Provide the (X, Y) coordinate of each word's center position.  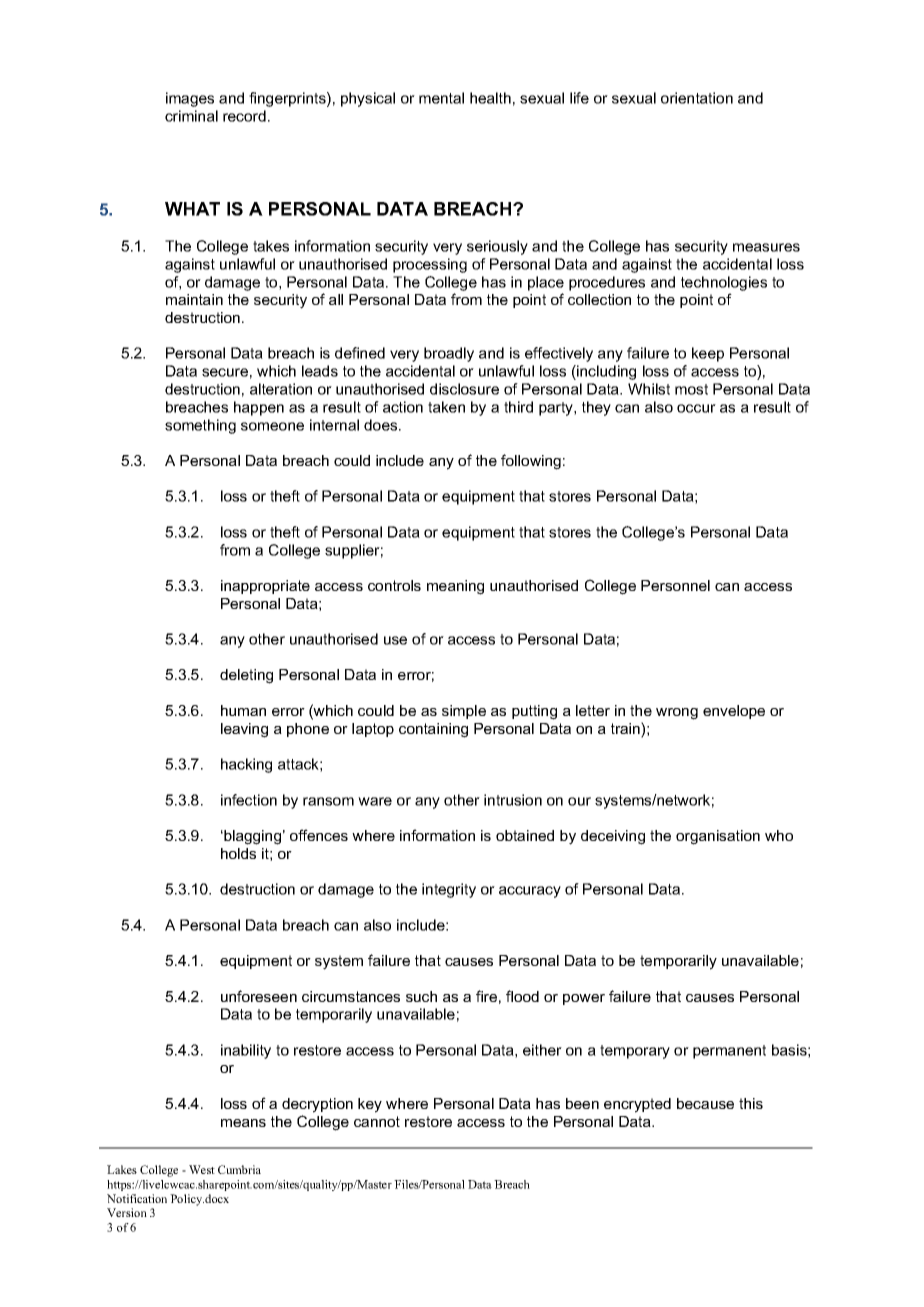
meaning (455, 587)
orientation (697, 98)
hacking (246, 765)
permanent (729, 1052)
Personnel (675, 585)
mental (441, 98)
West (202, 1169)
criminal (191, 116)
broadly (449, 354)
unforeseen (259, 996)
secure (225, 372)
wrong (677, 714)
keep (708, 354)
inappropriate (265, 587)
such (421, 996)
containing (433, 730)
